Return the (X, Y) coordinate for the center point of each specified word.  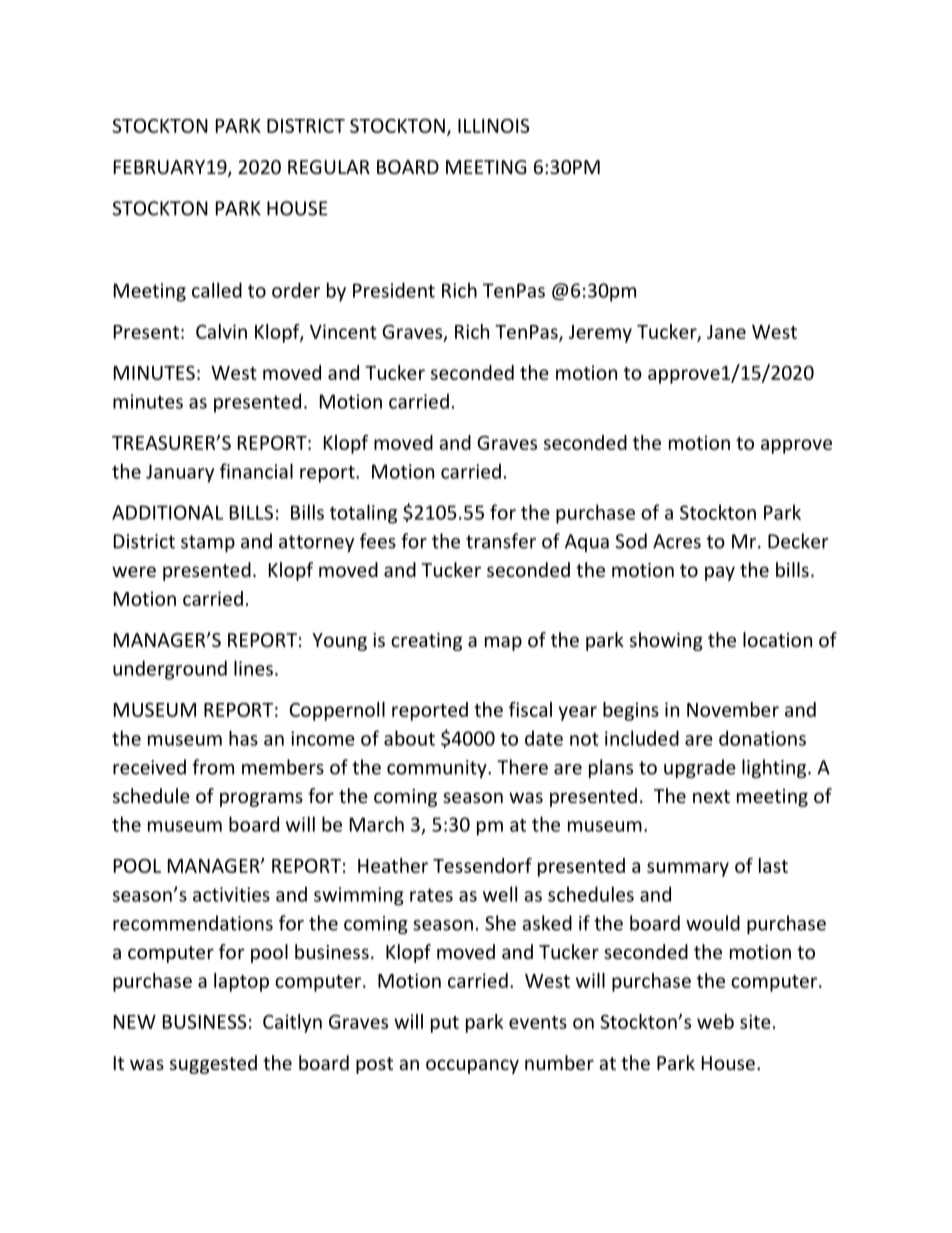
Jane (726, 332)
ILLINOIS (494, 125)
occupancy (472, 1066)
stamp (208, 543)
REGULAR (329, 167)
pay (720, 573)
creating (426, 642)
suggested (213, 1064)
